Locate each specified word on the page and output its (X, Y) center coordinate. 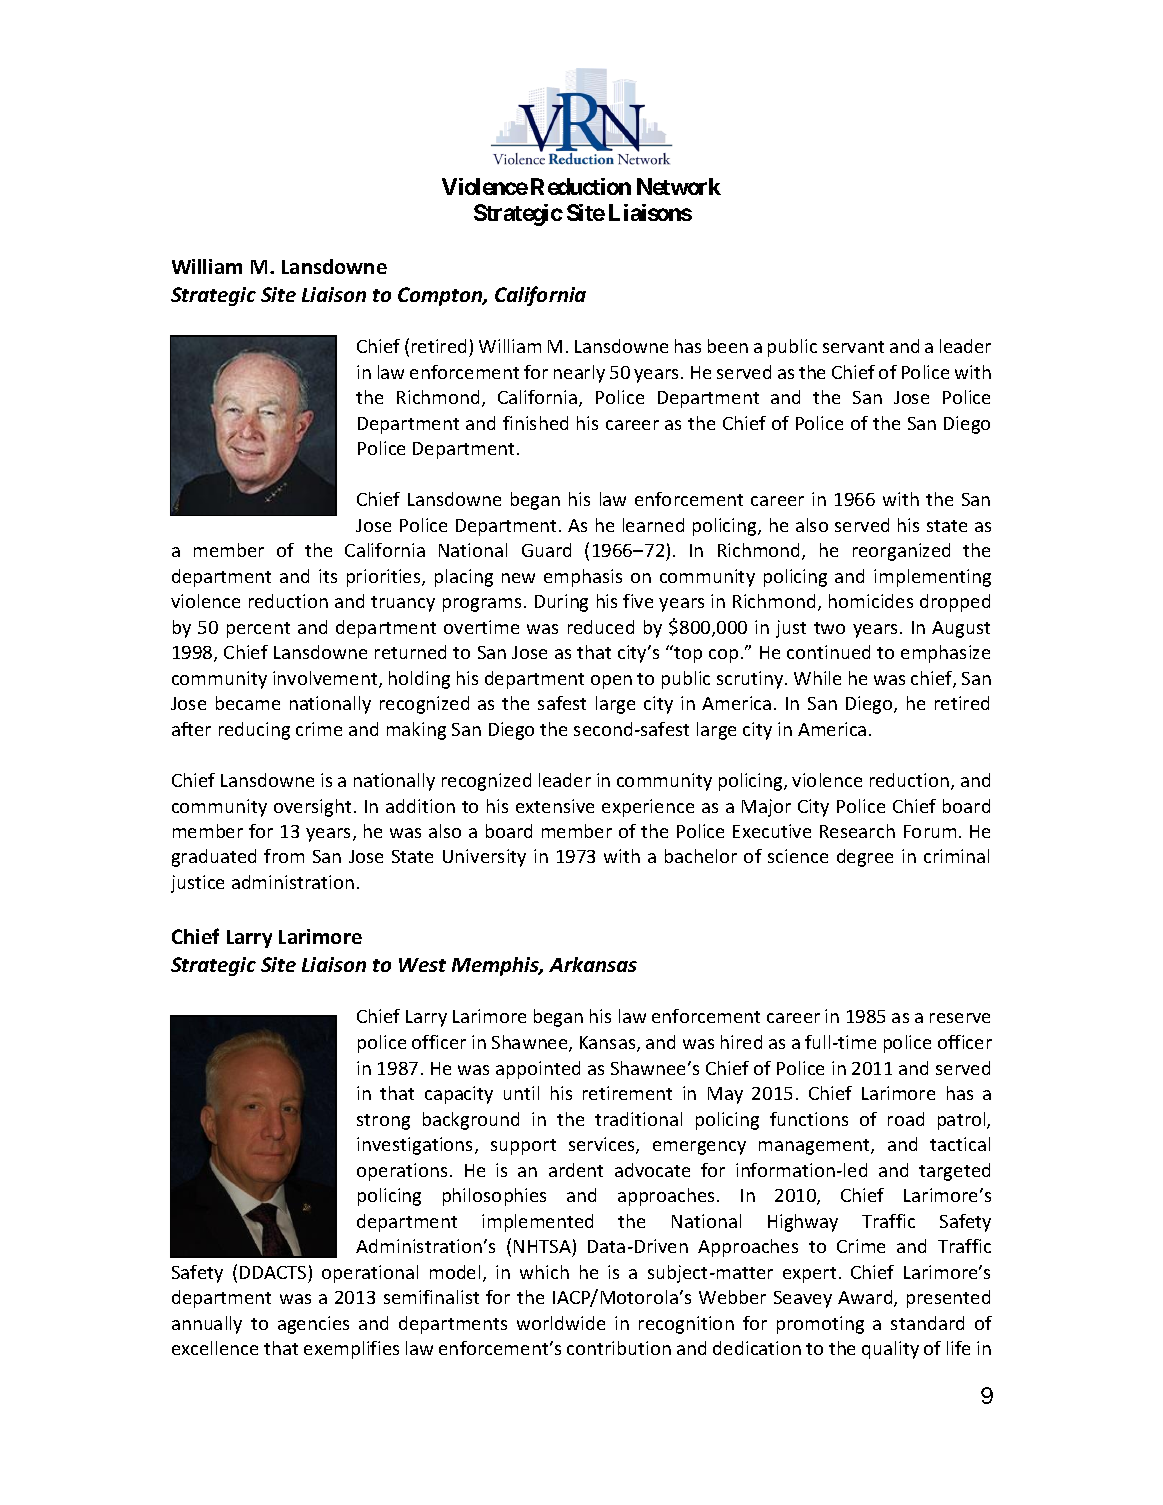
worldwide (561, 1323)
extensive (555, 806)
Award (866, 1298)
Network (679, 186)
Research (857, 831)
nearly (579, 374)
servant (853, 347)
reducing (254, 731)
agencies (313, 1325)
